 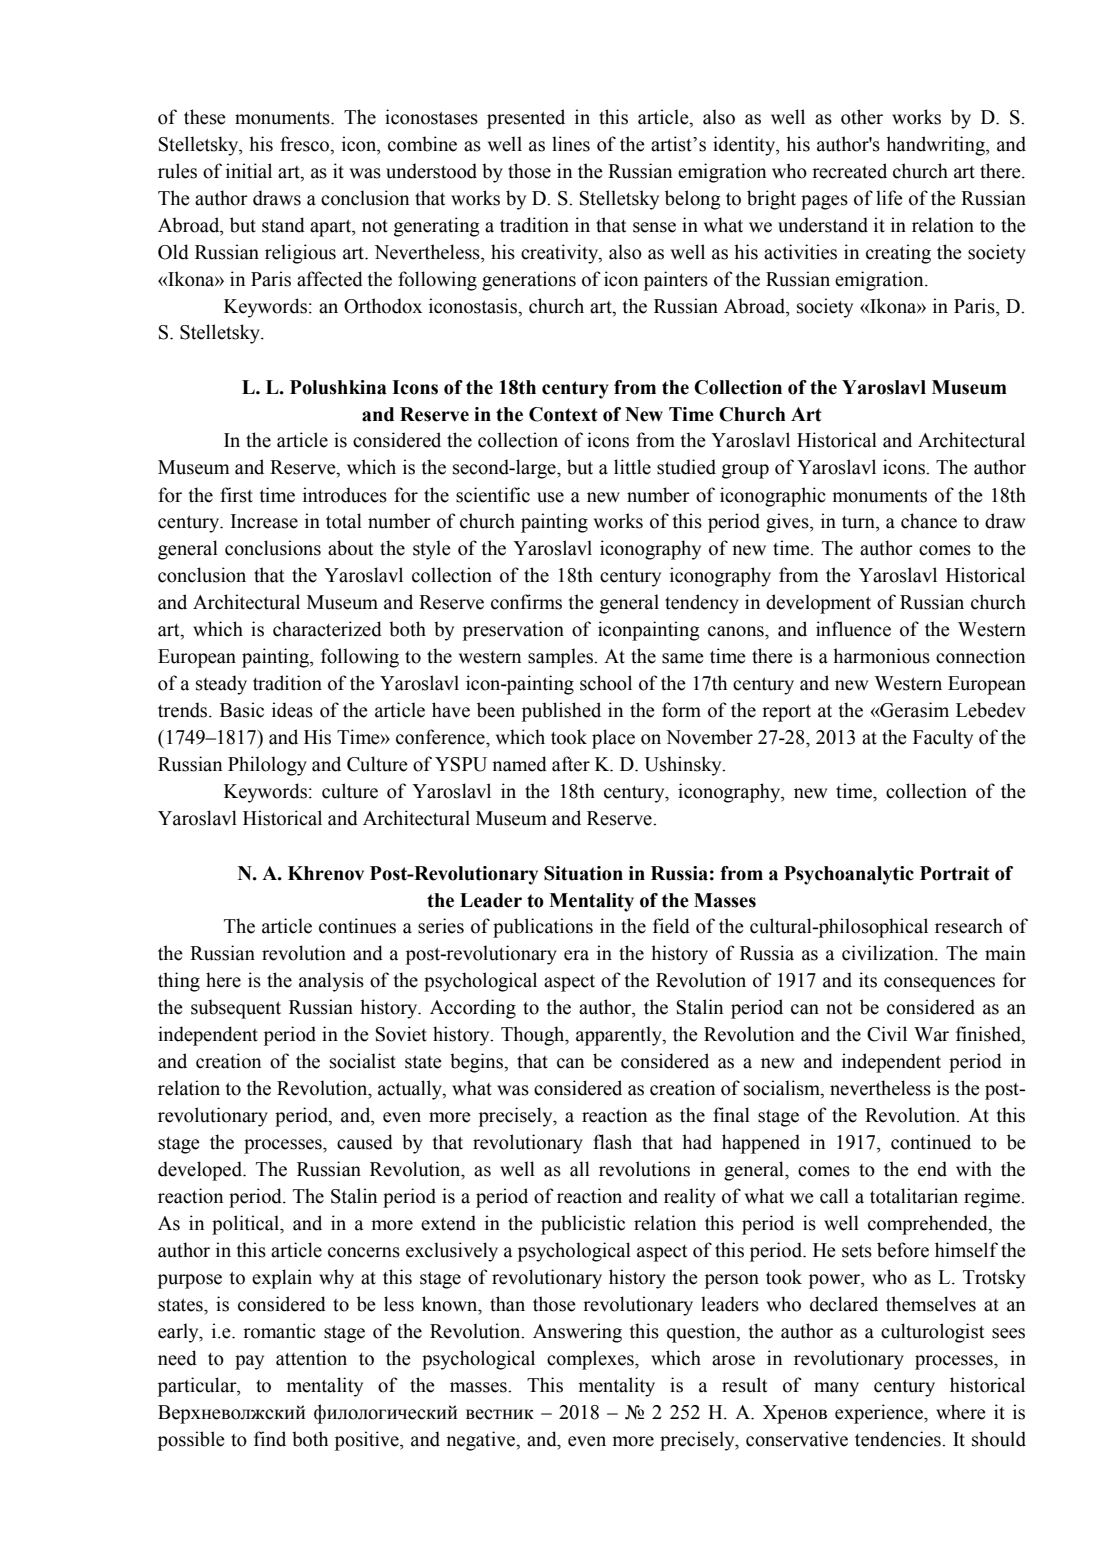 I want to click on complexes, so click(x=591, y=1360).
